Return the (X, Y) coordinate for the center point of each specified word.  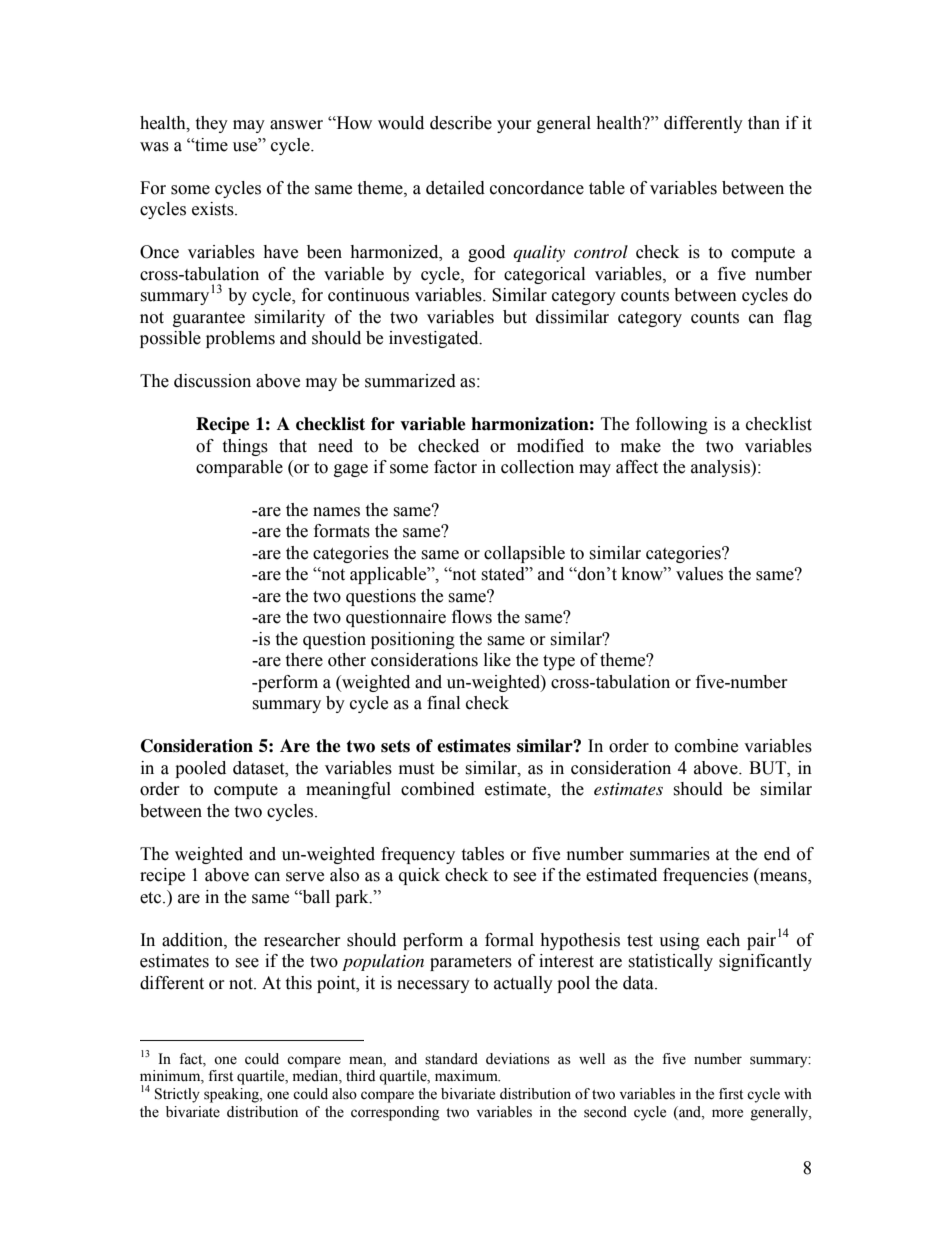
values (699, 574)
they (211, 124)
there (304, 660)
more (727, 1113)
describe (461, 123)
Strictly (177, 1095)
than (764, 123)
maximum (467, 1076)
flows (472, 617)
